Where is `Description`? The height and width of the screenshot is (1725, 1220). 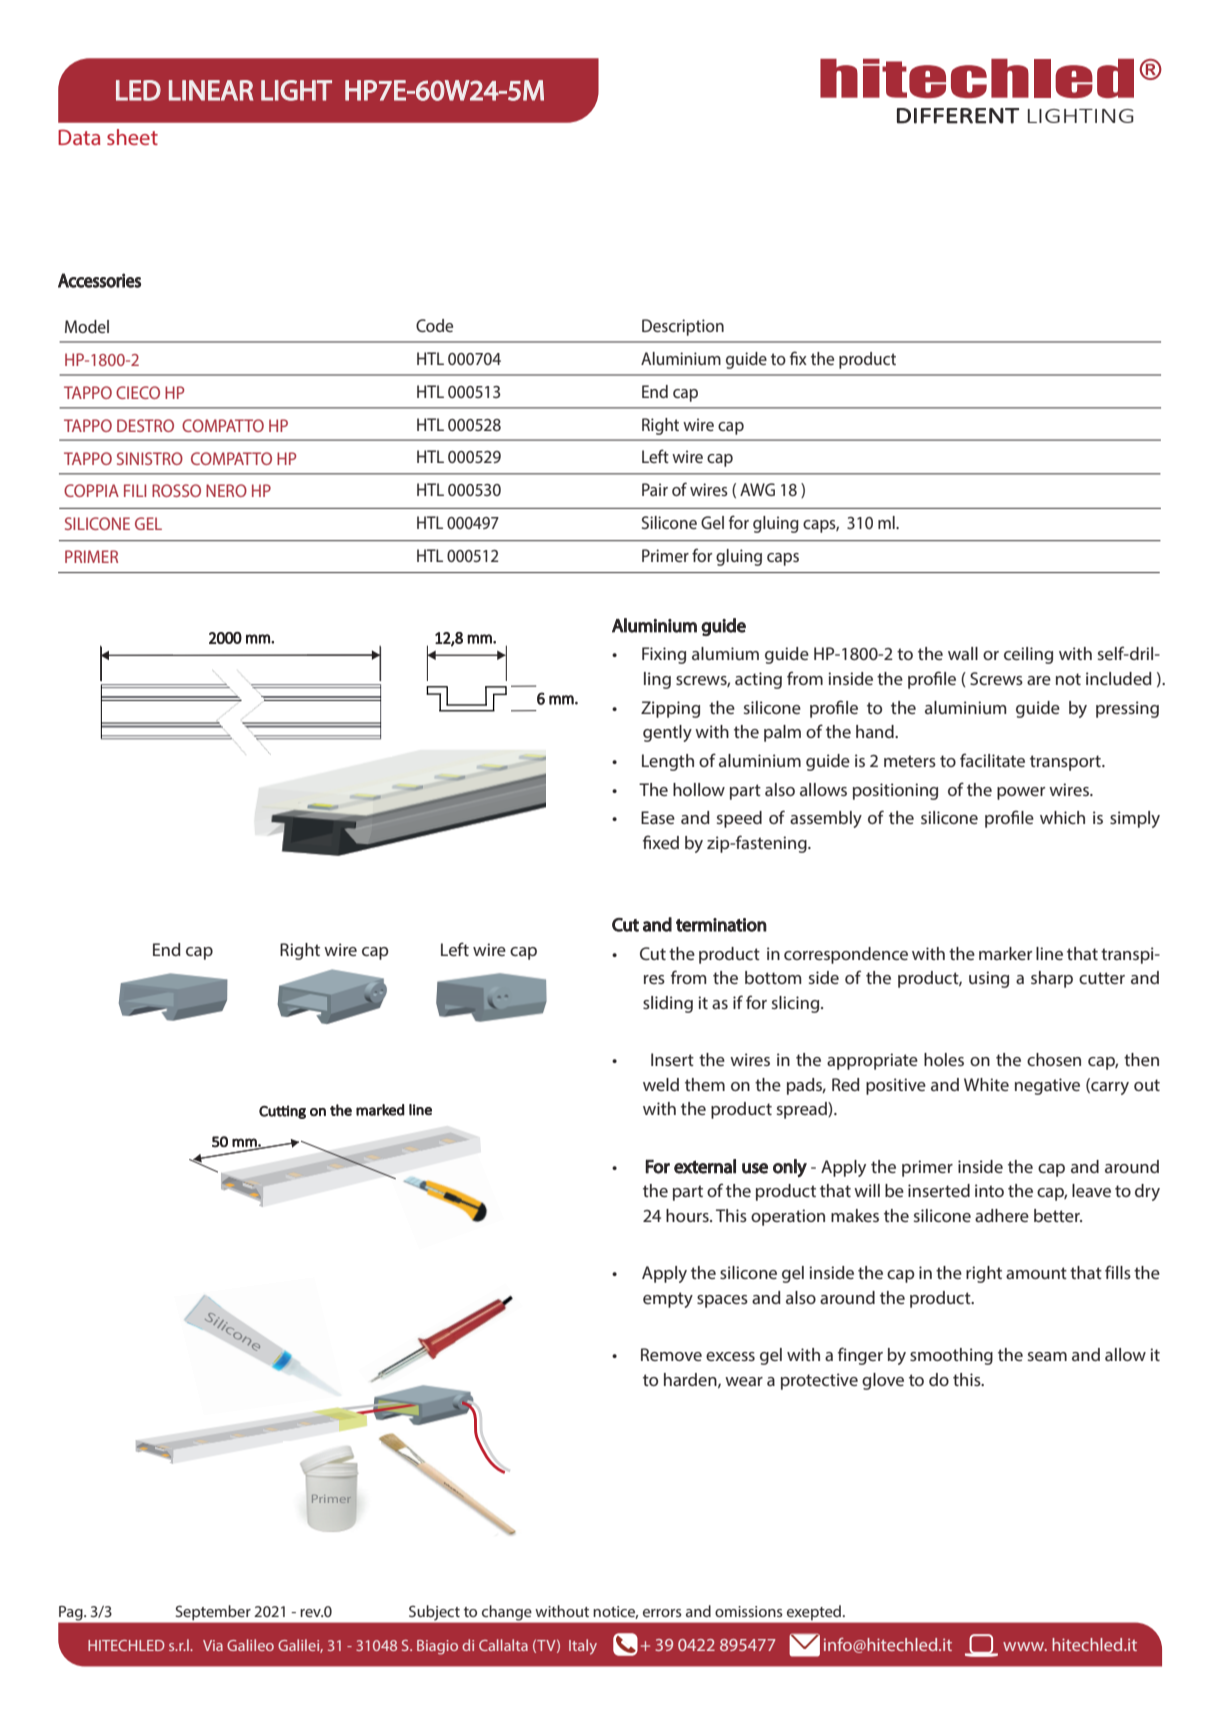 Description is located at coordinates (683, 327).
